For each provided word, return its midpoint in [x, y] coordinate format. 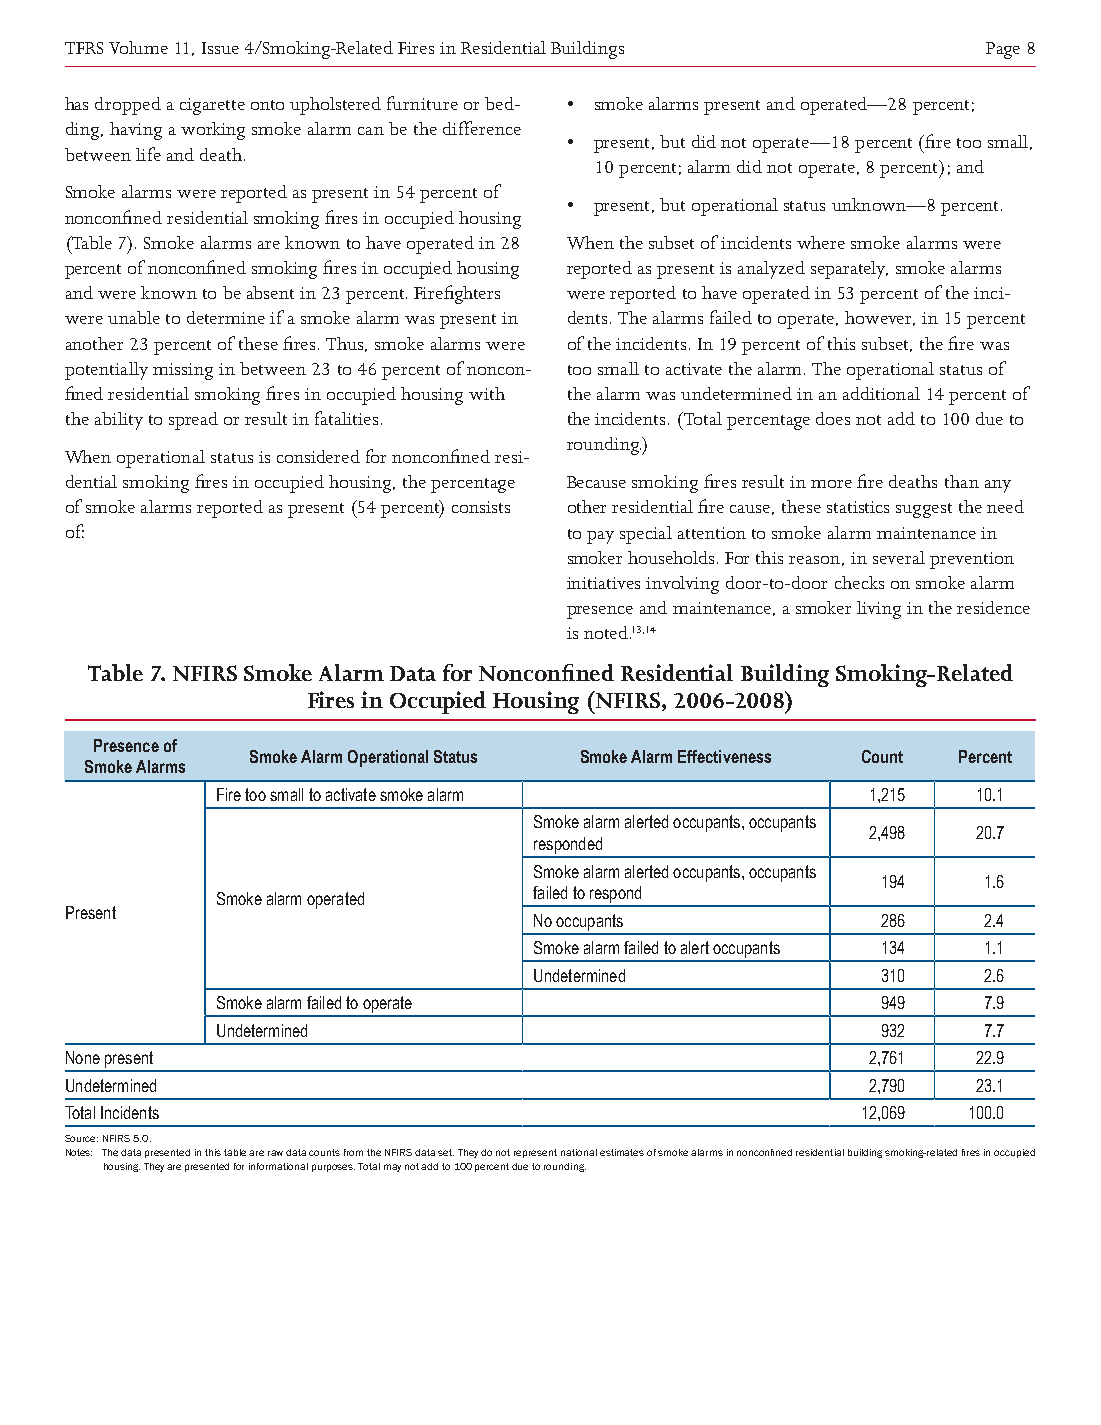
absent [270, 292]
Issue [220, 48]
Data [413, 673]
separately [849, 270]
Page [1003, 50]
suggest [924, 510]
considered [318, 456]
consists [481, 507]
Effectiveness [724, 756]
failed [731, 317]
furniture [422, 103]
